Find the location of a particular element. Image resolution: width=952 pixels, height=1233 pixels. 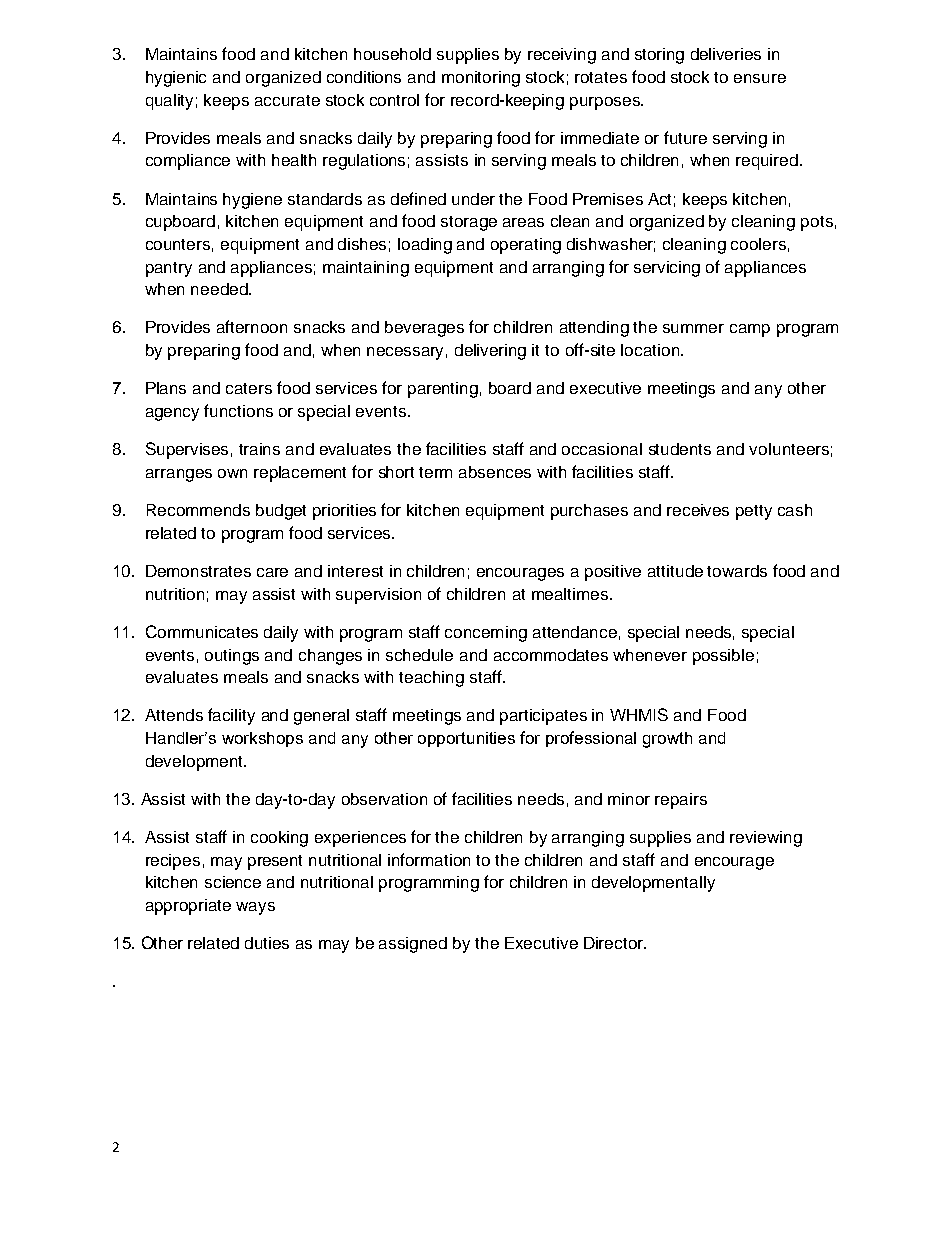

ways is located at coordinates (255, 908).
